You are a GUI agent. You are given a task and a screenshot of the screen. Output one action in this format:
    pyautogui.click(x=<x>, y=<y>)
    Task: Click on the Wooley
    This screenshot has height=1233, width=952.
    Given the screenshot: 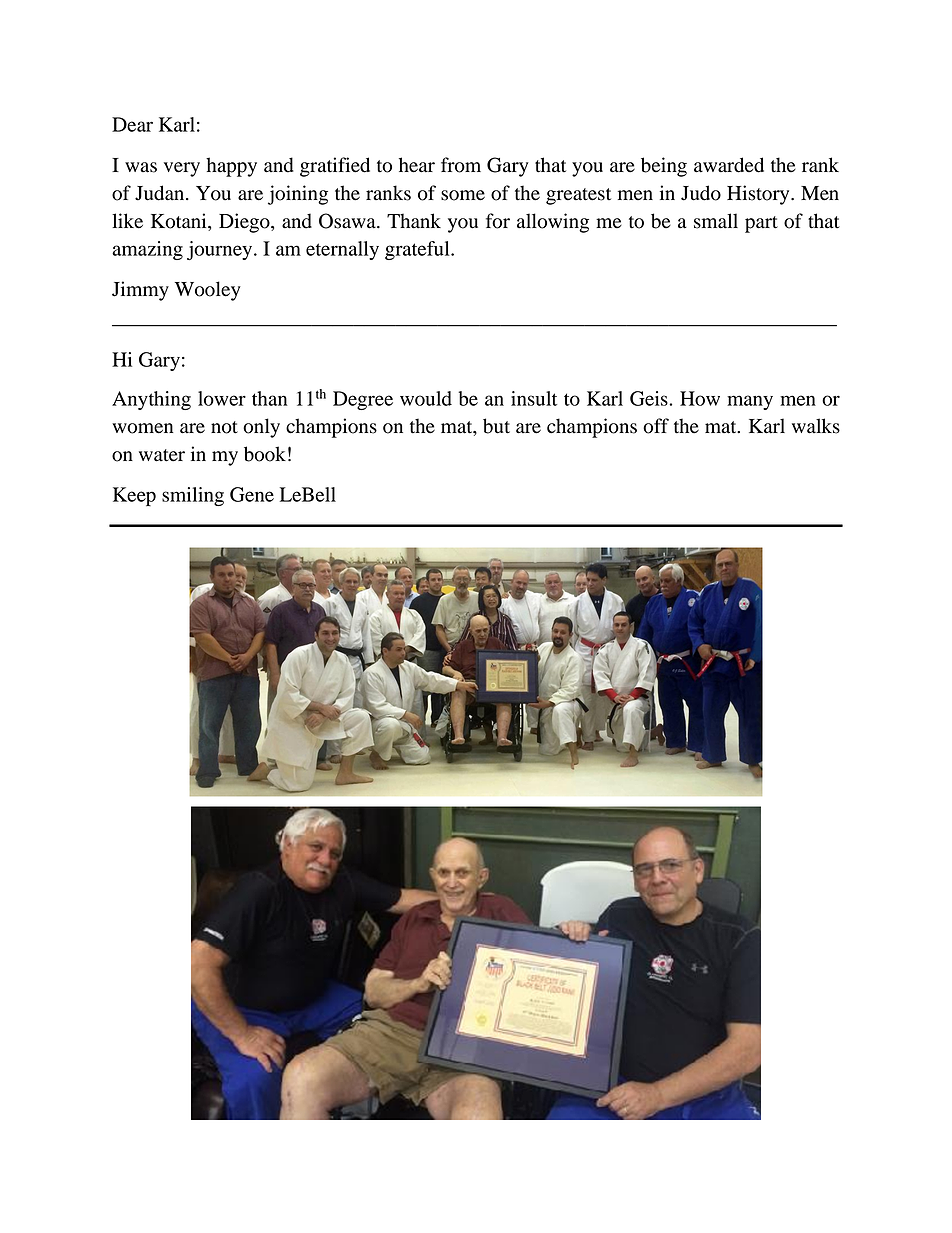 What is the action you would take?
    pyautogui.click(x=208, y=291)
